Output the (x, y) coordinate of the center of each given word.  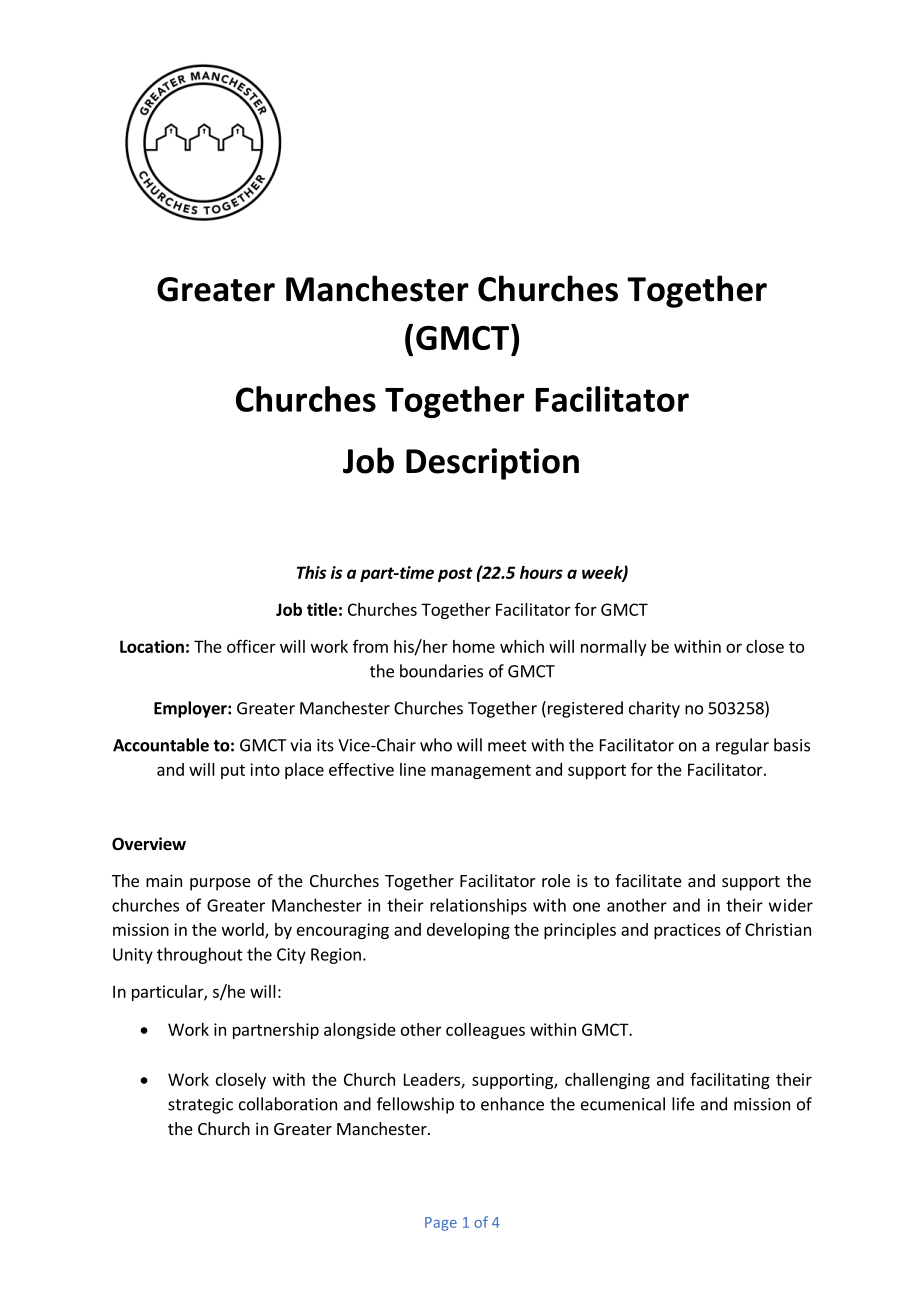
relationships (478, 906)
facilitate (648, 880)
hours (541, 572)
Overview (149, 844)
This (311, 572)
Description (492, 464)
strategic (200, 1106)
